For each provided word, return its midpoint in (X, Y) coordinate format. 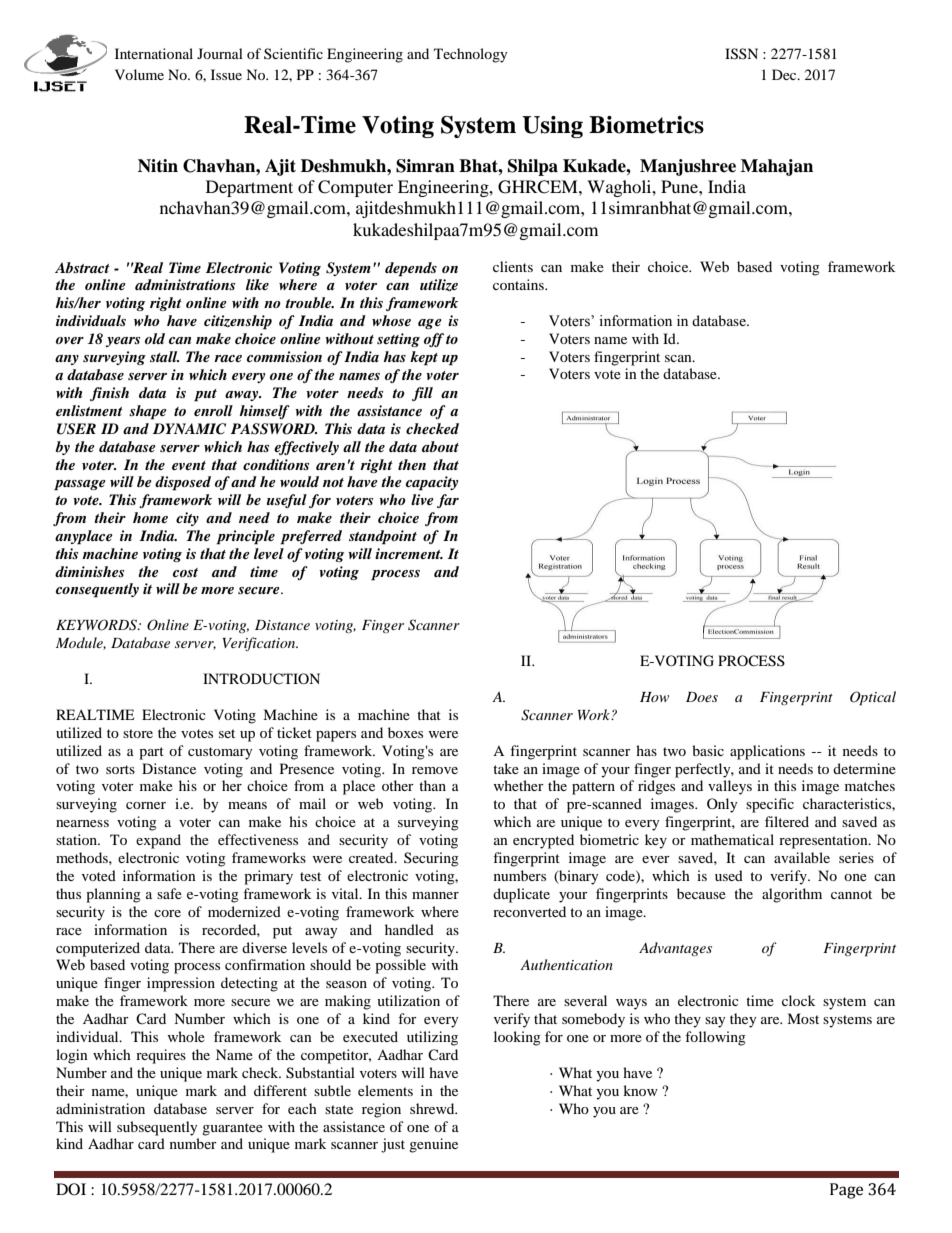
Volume (139, 74)
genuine (433, 1145)
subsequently (157, 1128)
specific (770, 805)
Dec (785, 74)
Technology (471, 55)
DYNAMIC (189, 429)
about (440, 446)
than (432, 785)
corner (146, 805)
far (448, 501)
